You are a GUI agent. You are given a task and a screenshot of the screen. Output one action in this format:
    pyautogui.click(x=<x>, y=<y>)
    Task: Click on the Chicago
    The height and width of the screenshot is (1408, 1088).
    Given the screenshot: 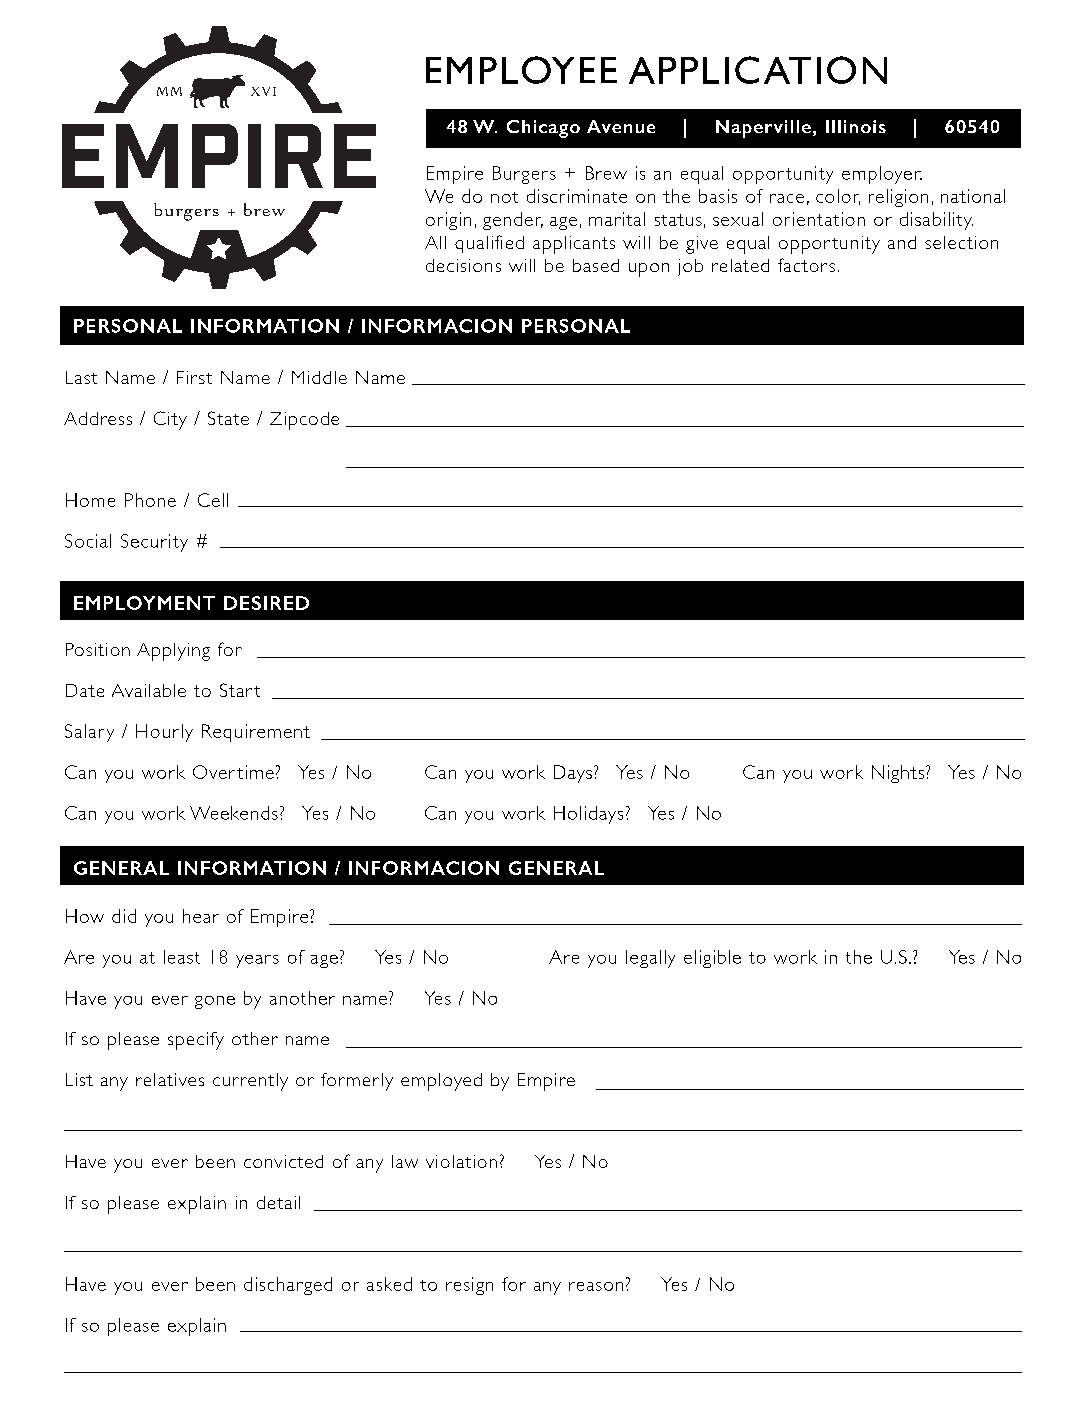 What is the action you would take?
    pyautogui.click(x=543, y=129)
